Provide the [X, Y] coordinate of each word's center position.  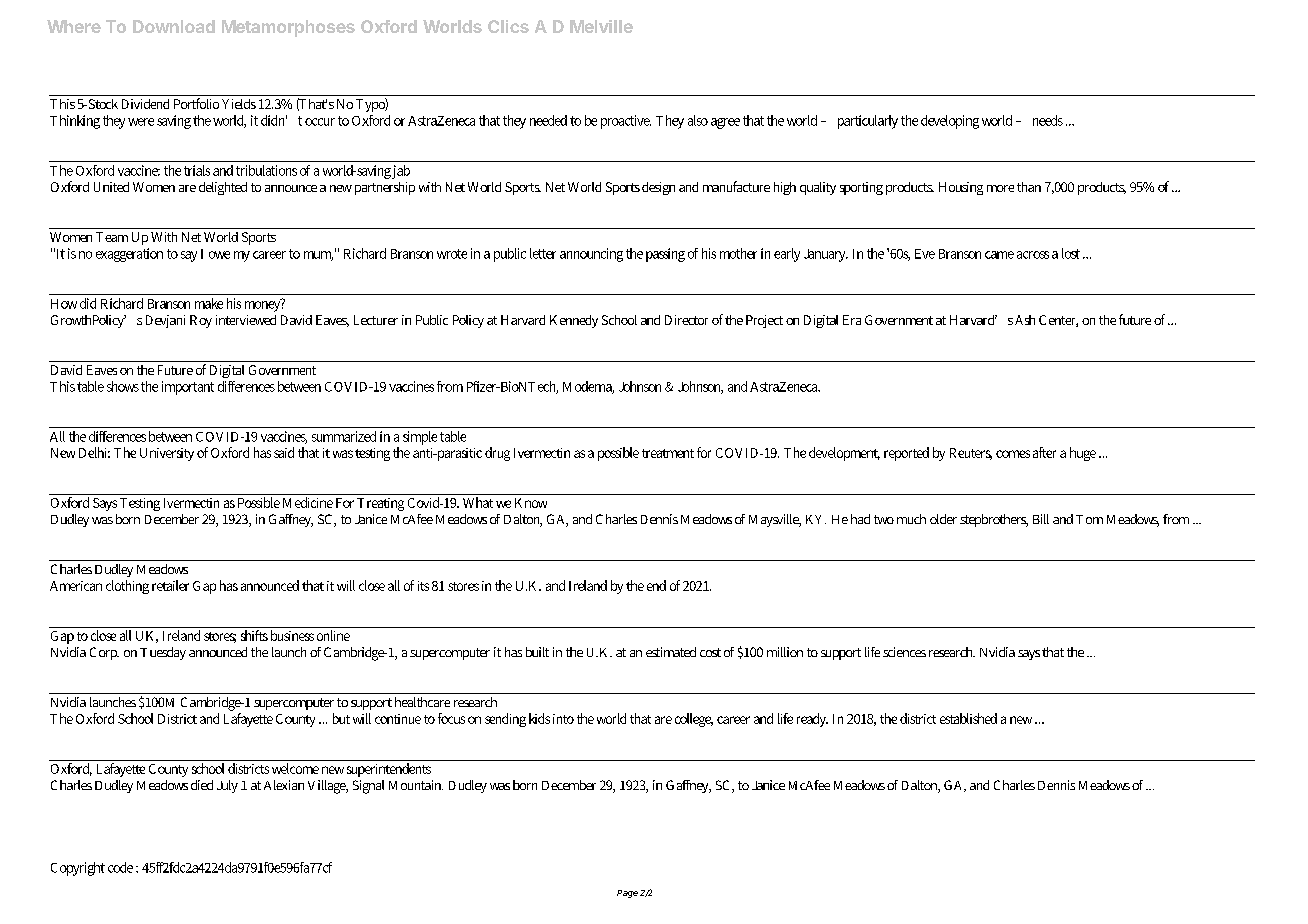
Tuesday [163, 653]
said [284, 452]
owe [219, 255]
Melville [601, 26]
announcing [591, 255]
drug [497, 454]
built [537, 652]
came [999, 255]
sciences [904, 652]
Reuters [971, 454]
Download [174, 26]
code [120, 867]
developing [950, 122]
